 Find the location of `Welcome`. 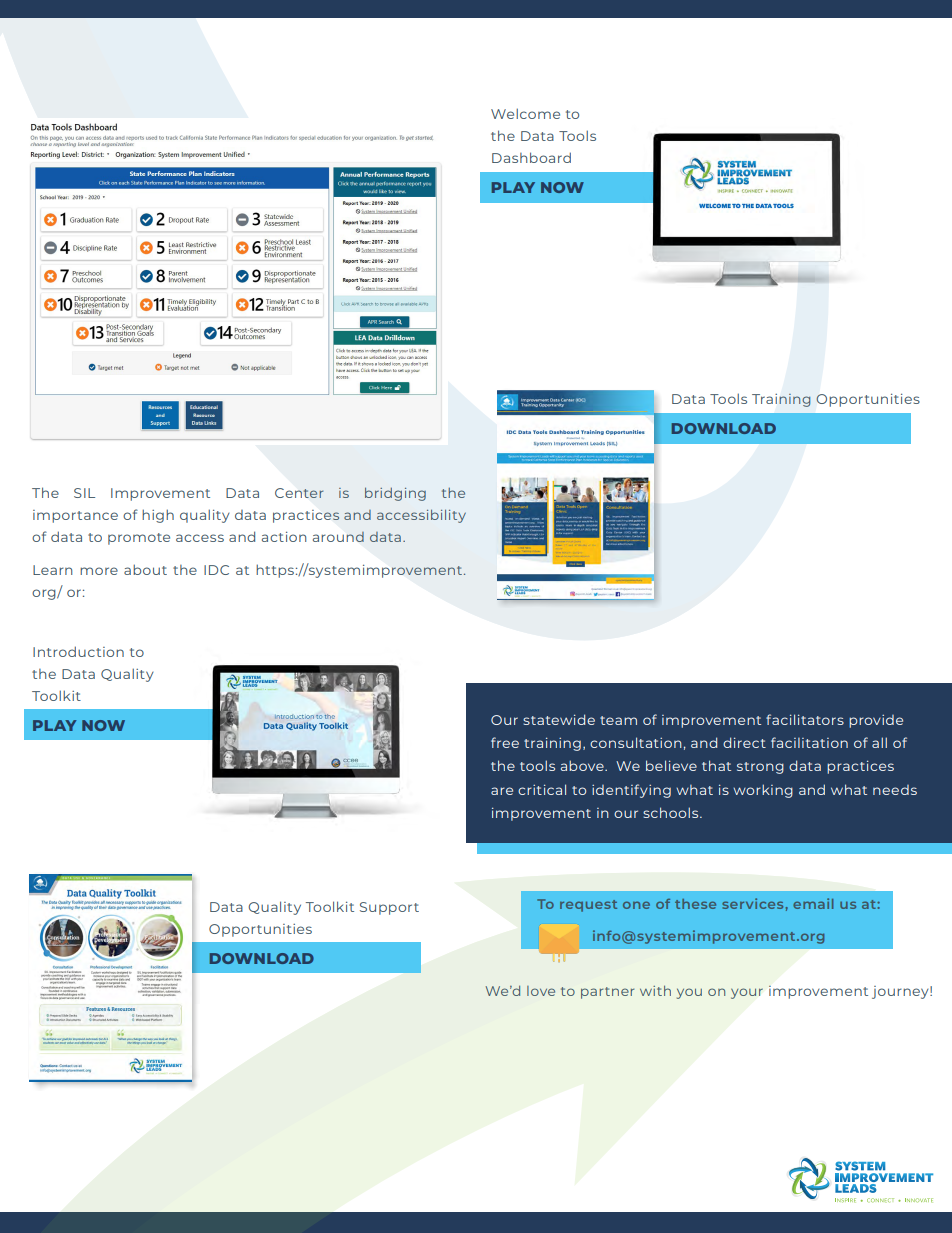

Welcome is located at coordinates (525, 113).
